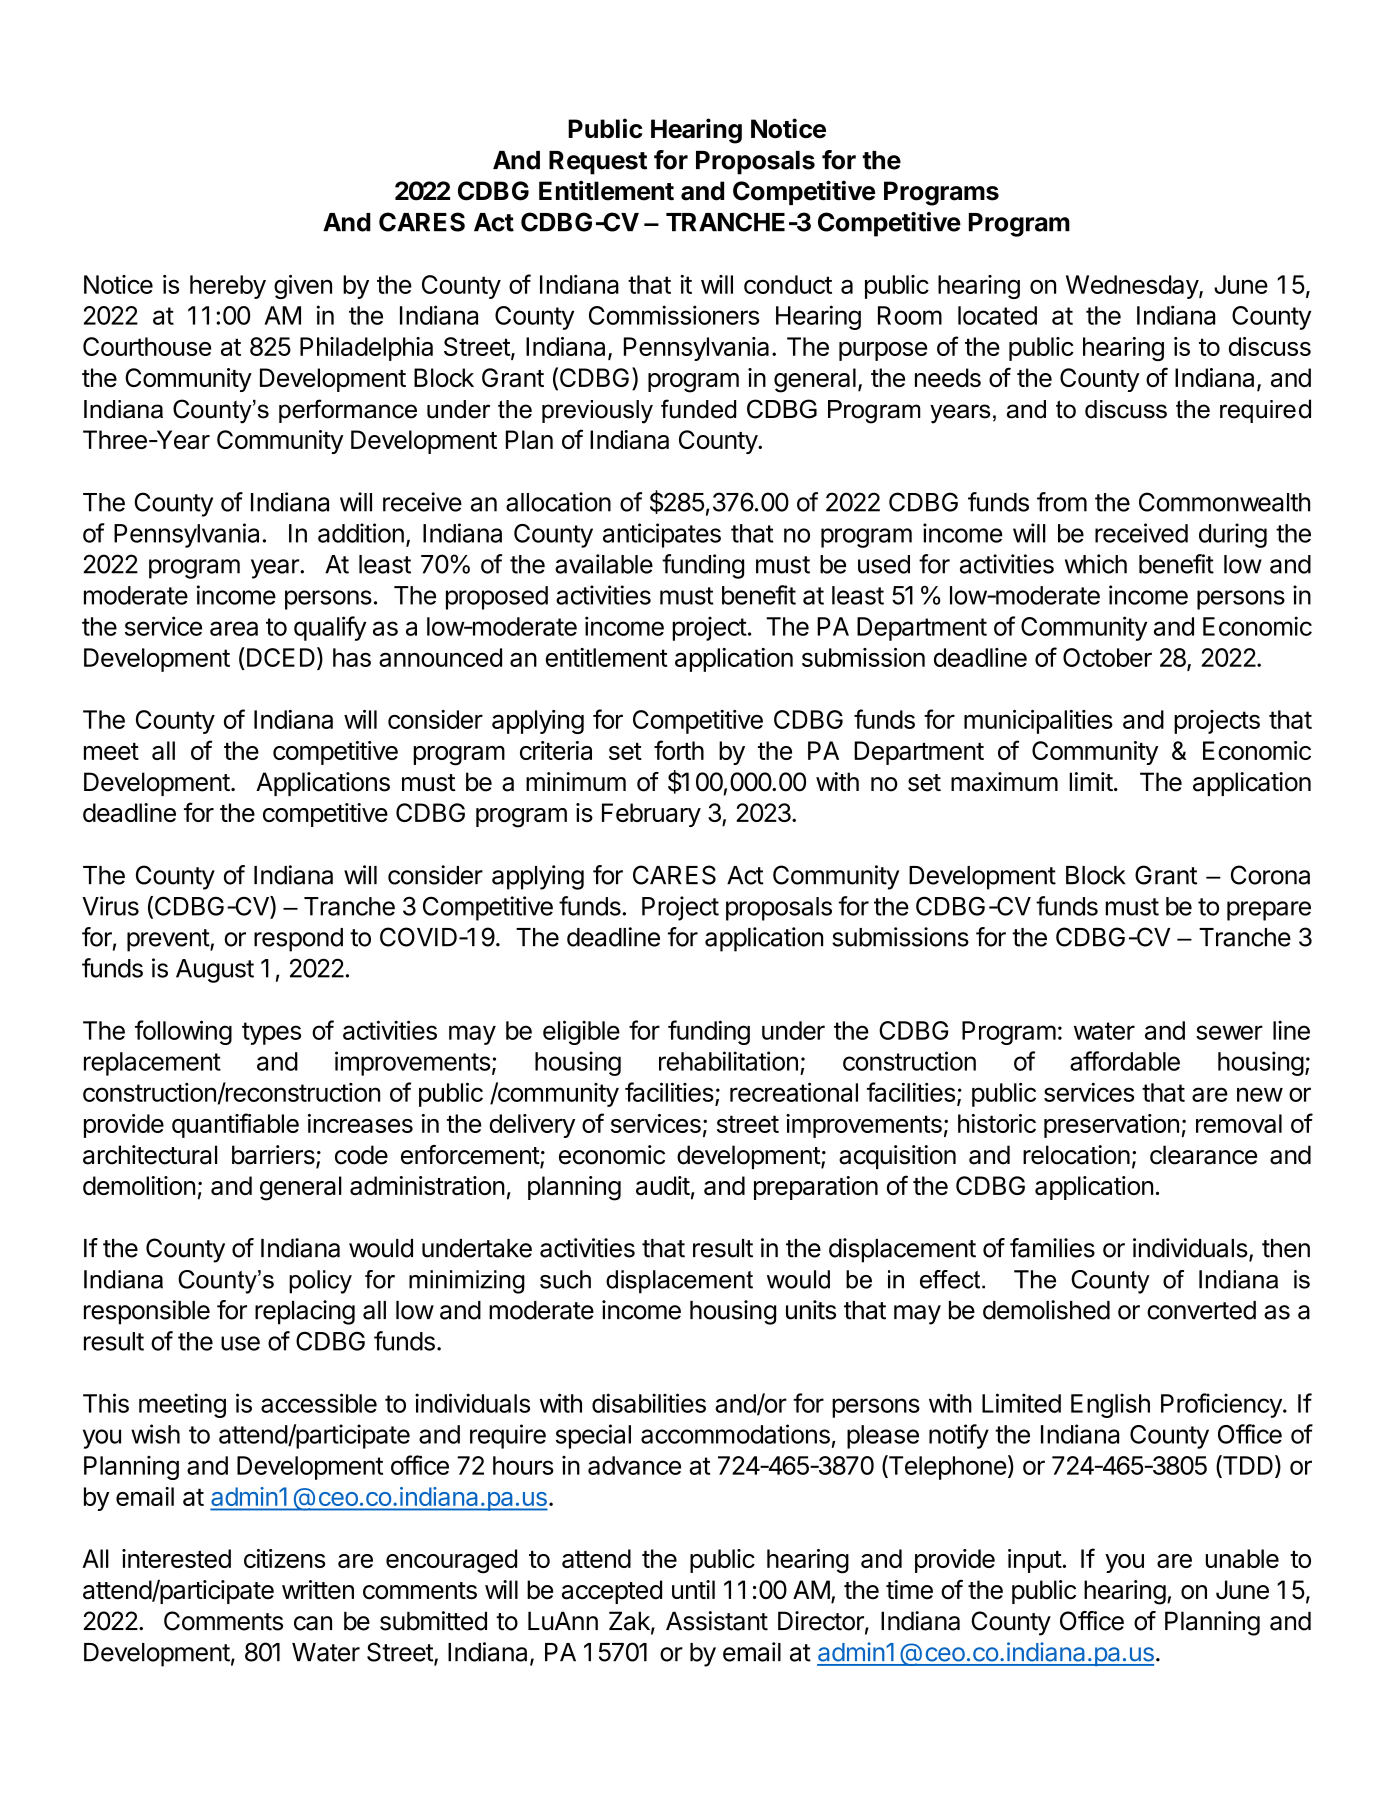 This image has height=1803, width=1393. Describe the element at coordinates (1269, 911) in the image. I see `prepare` at that location.
